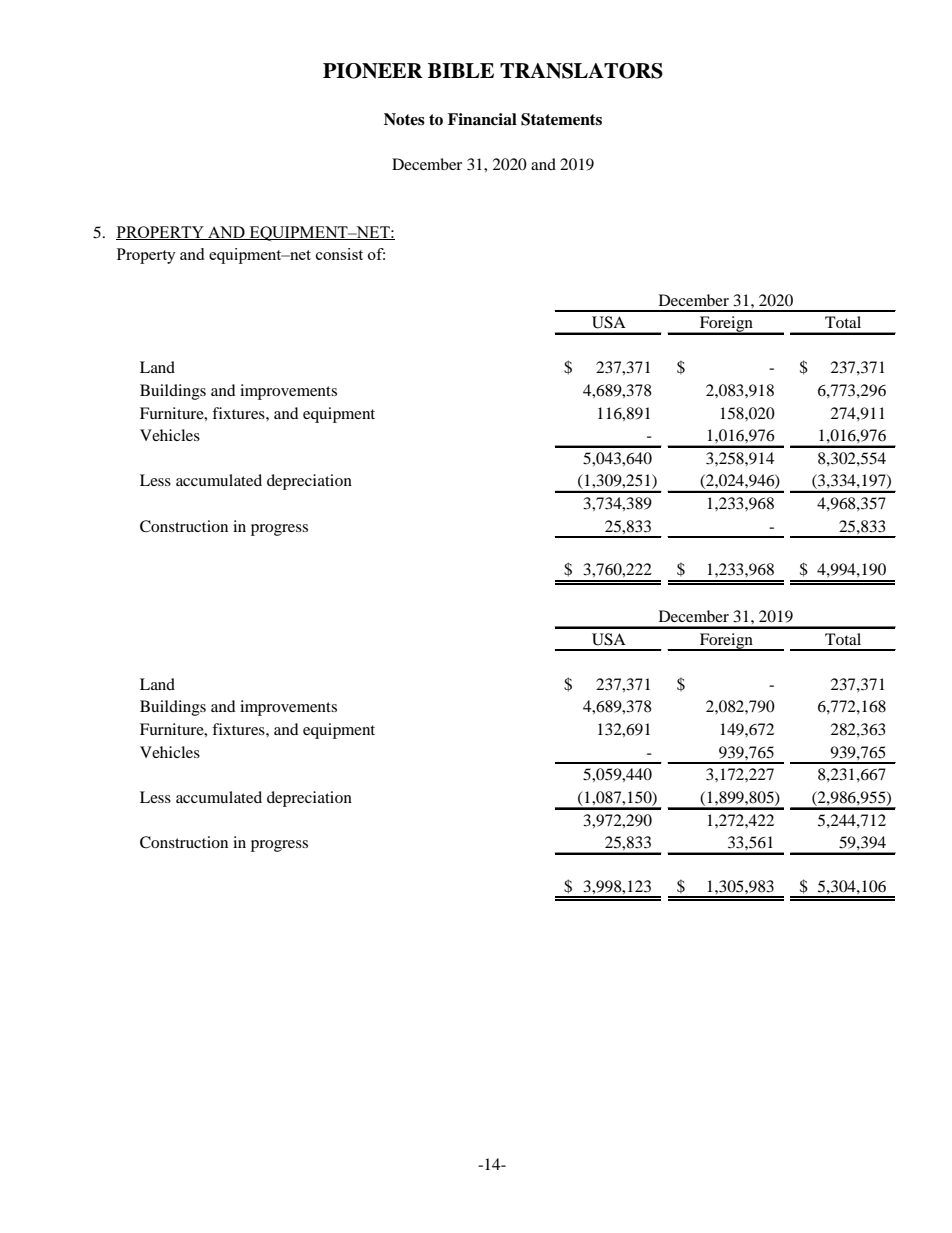 This page has height=1233, width=952. I want to click on BIBLE, so click(461, 70).
